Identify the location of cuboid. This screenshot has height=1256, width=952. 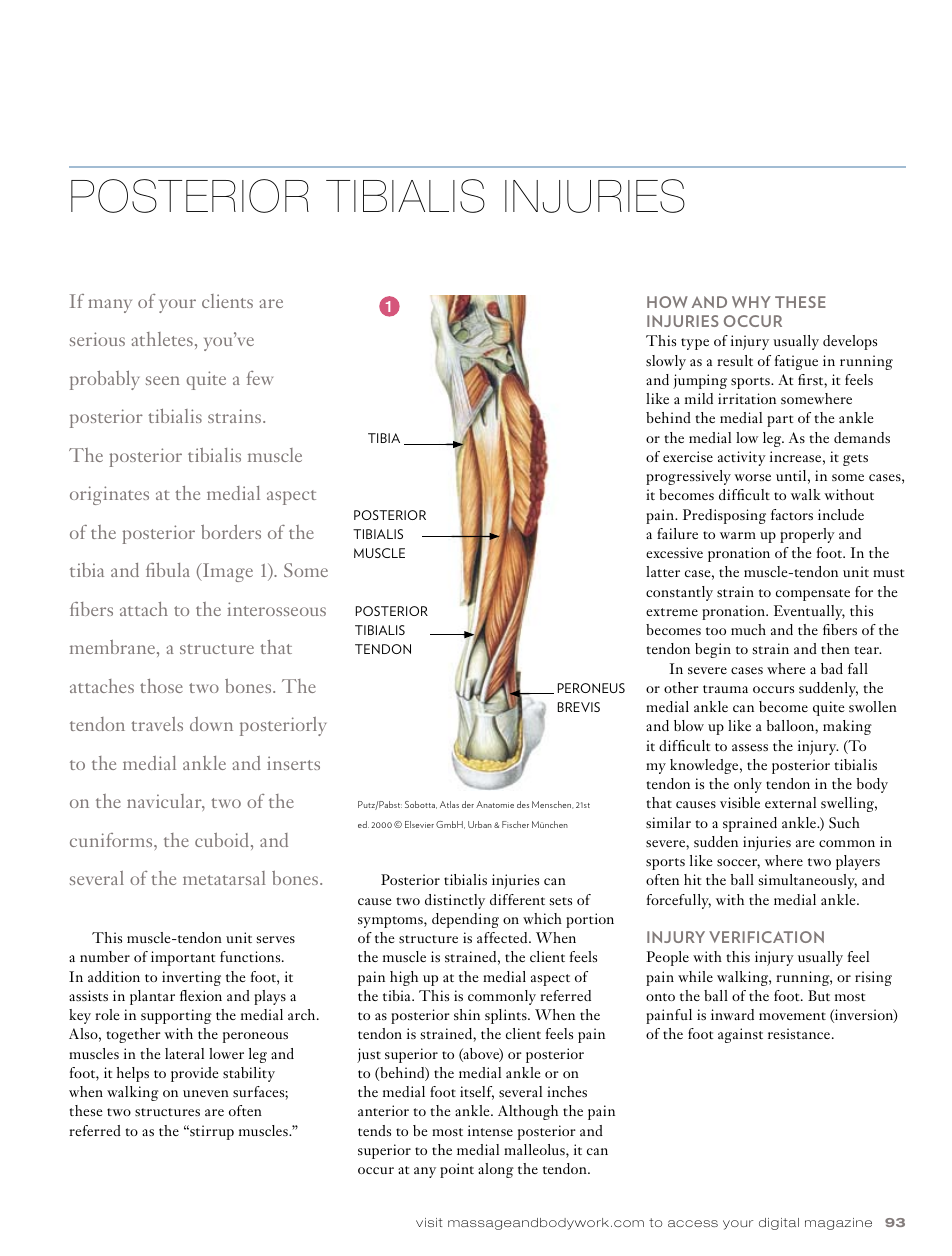
(222, 840).
